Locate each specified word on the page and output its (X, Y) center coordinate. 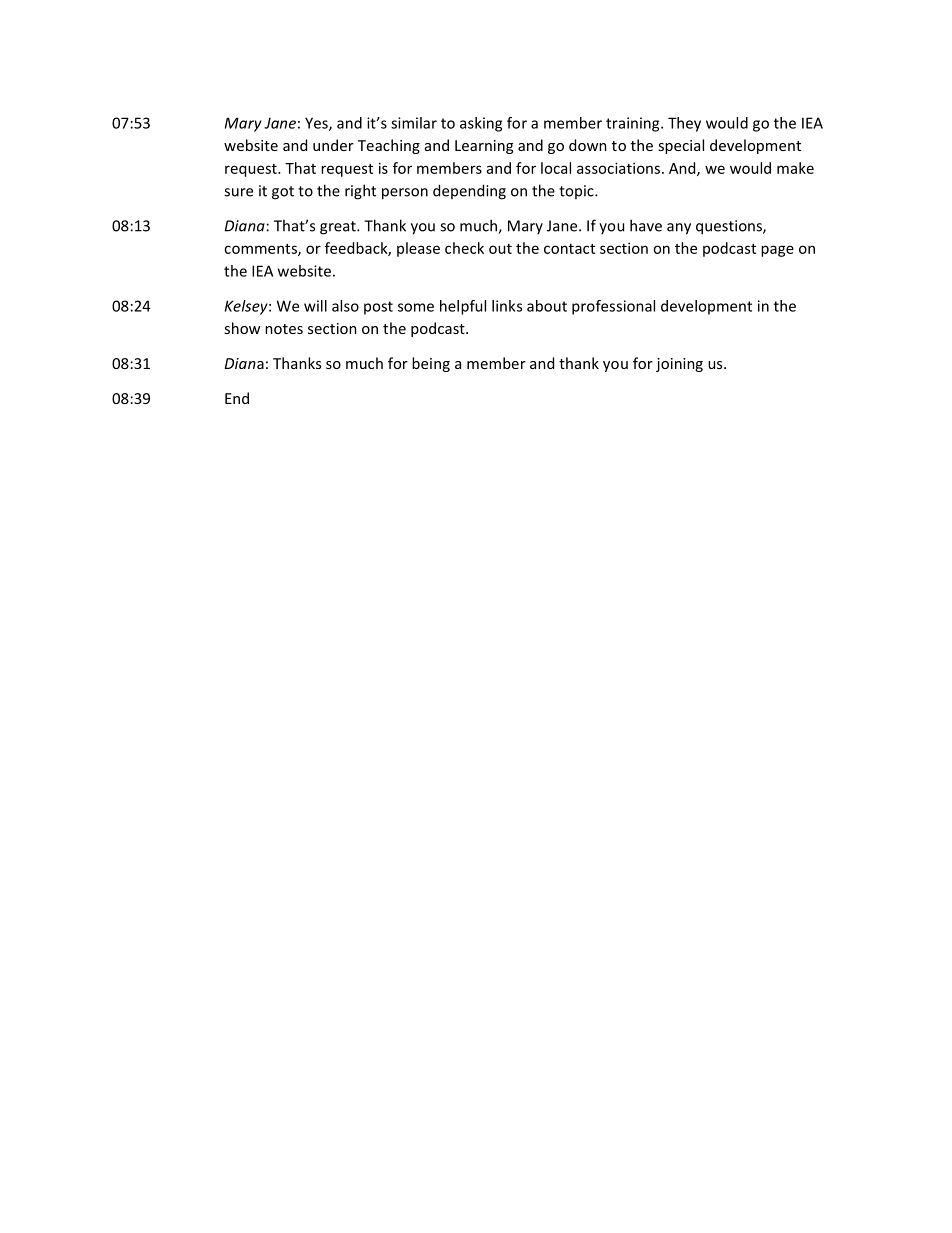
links (507, 306)
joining (679, 365)
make (795, 168)
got (283, 193)
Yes (317, 124)
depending (469, 192)
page (777, 251)
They (684, 124)
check (464, 248)
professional (613, 307)
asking (481, 124)
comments (261, 250)
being (431, 364)
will (315, 306)
